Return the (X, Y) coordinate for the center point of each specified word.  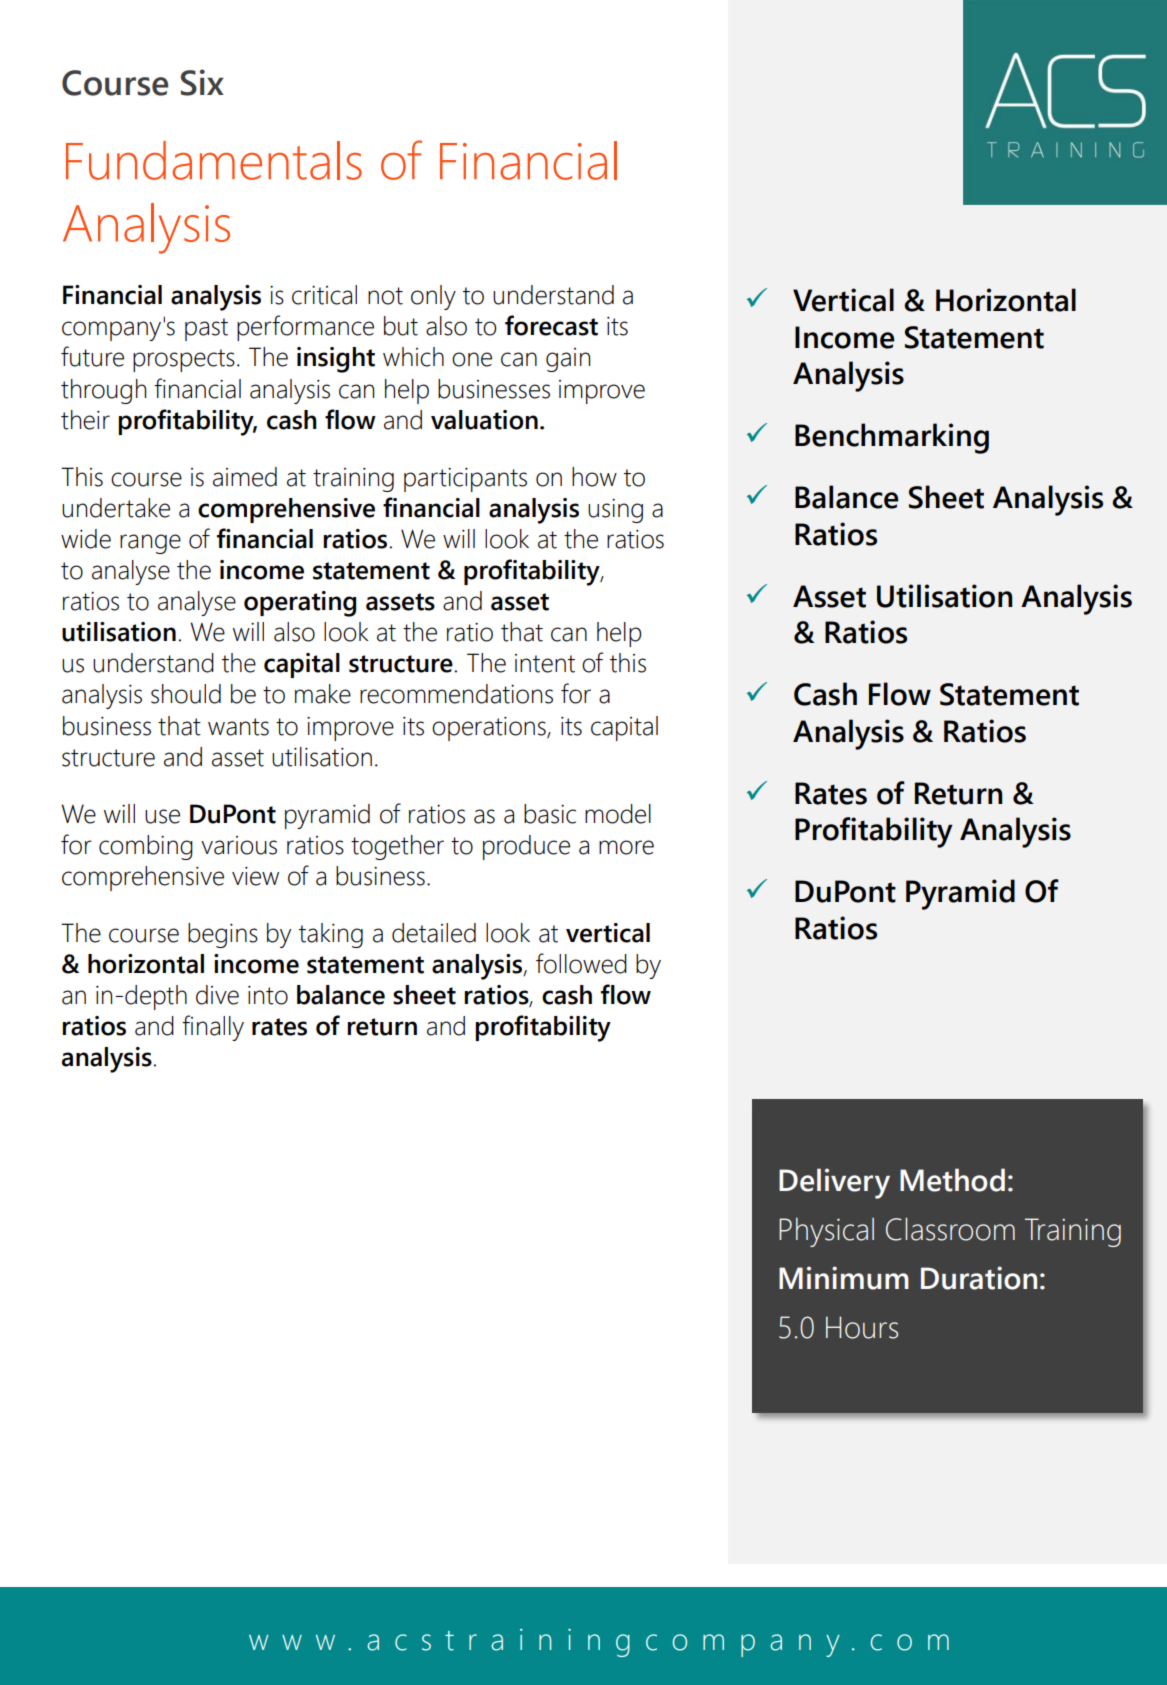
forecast (551, 325)
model (618, 814)
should (186, 694)
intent (545, 663)
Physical (826, 1232)
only (433, 297)
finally (213, 1028)
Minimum (844, 1278)
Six (202, 82)
